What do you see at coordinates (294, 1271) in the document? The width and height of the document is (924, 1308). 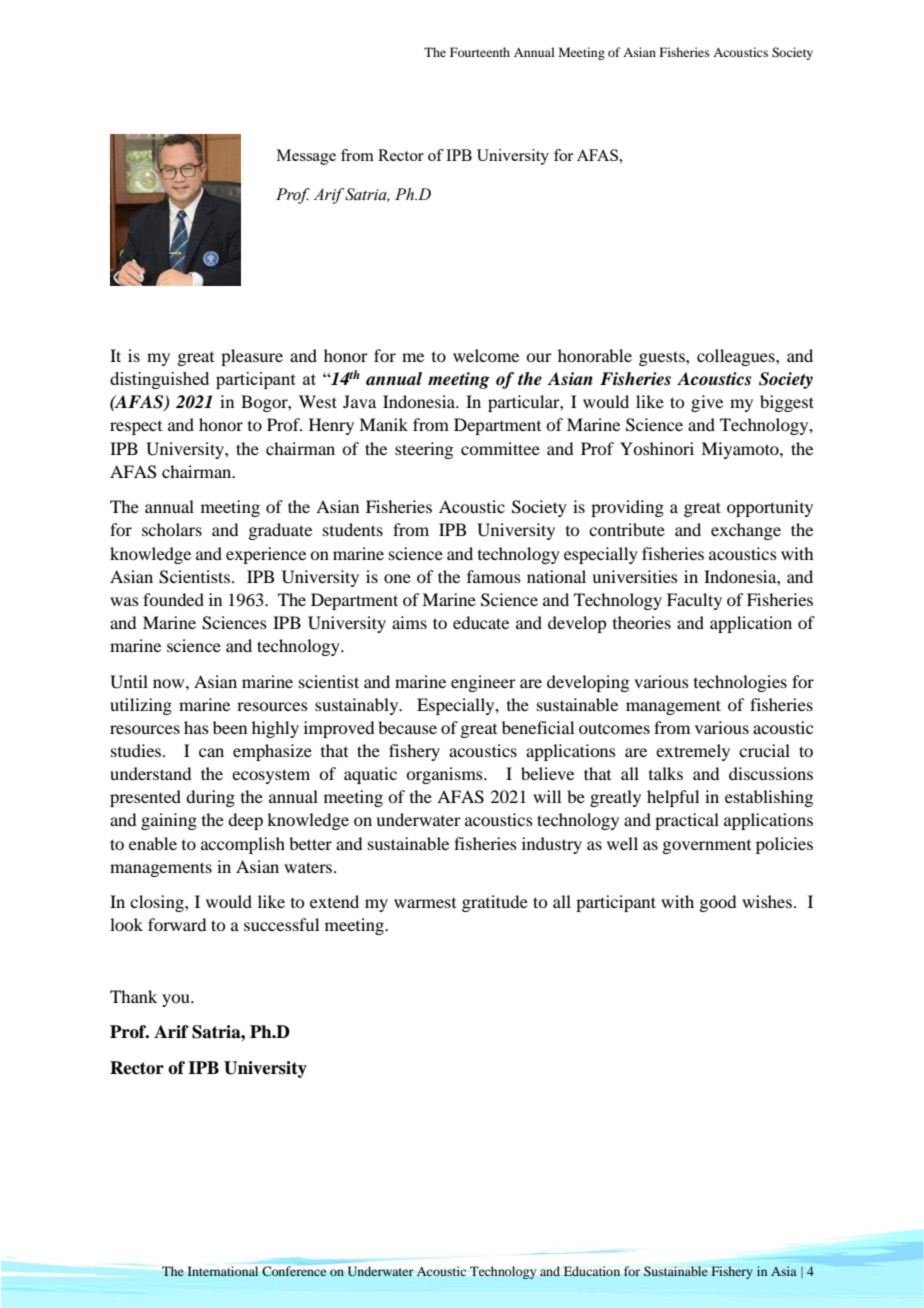 I see `Conference` at bounding box center [294, 1271].
